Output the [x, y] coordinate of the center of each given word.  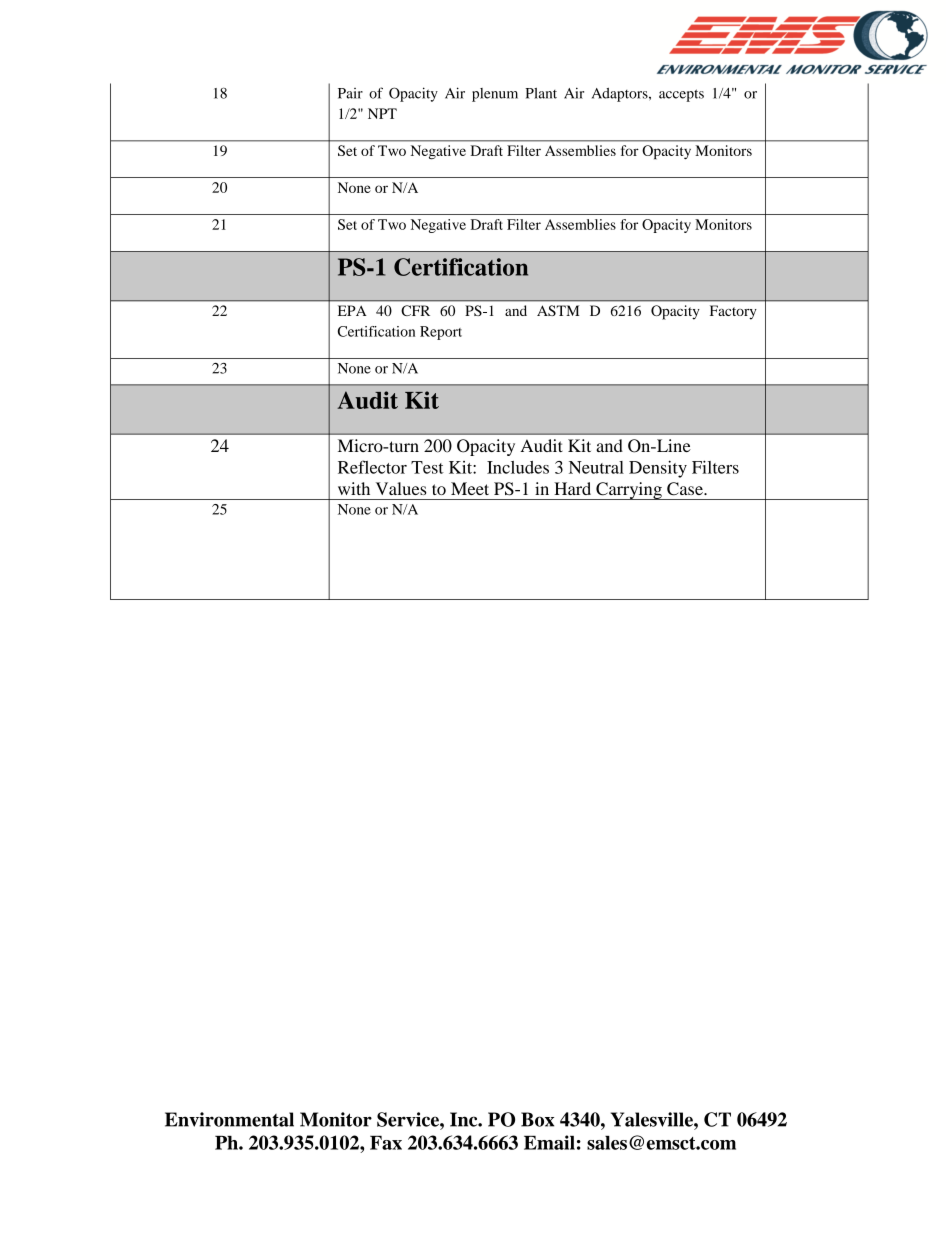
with [354, 488]
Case [686, 489]
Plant [541, 93]
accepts [681, 95]
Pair [350, 93]
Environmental [229, 1119]
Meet [470, 488]
